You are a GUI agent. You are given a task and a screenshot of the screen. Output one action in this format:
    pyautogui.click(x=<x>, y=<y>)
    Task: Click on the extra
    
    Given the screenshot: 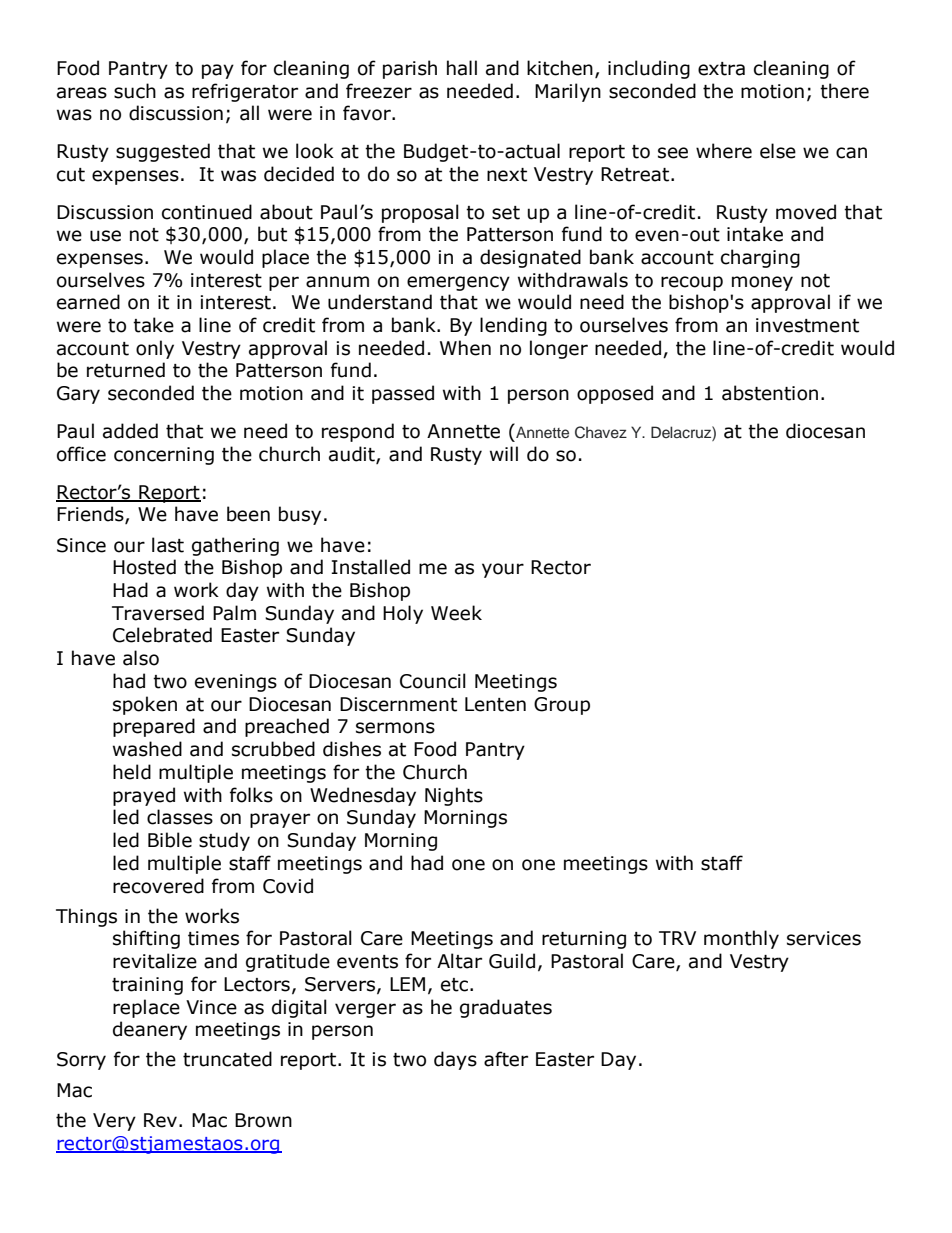 What is the action you would take?
    pyautogui.click(x=721, y=69)
